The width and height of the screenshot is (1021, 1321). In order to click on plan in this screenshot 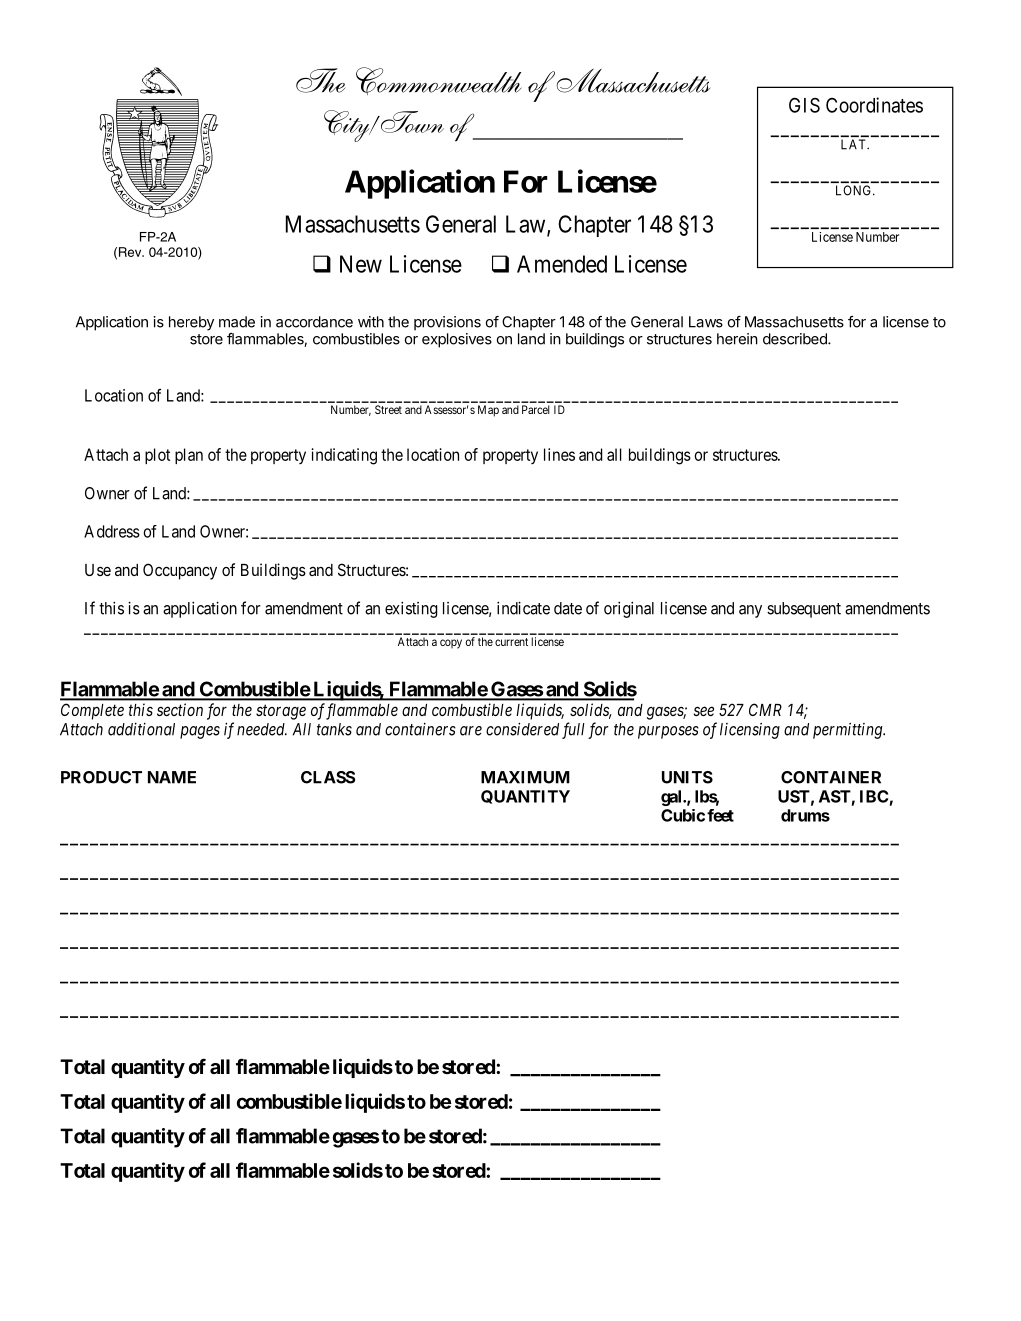, I will do `click(189, 456)`.
